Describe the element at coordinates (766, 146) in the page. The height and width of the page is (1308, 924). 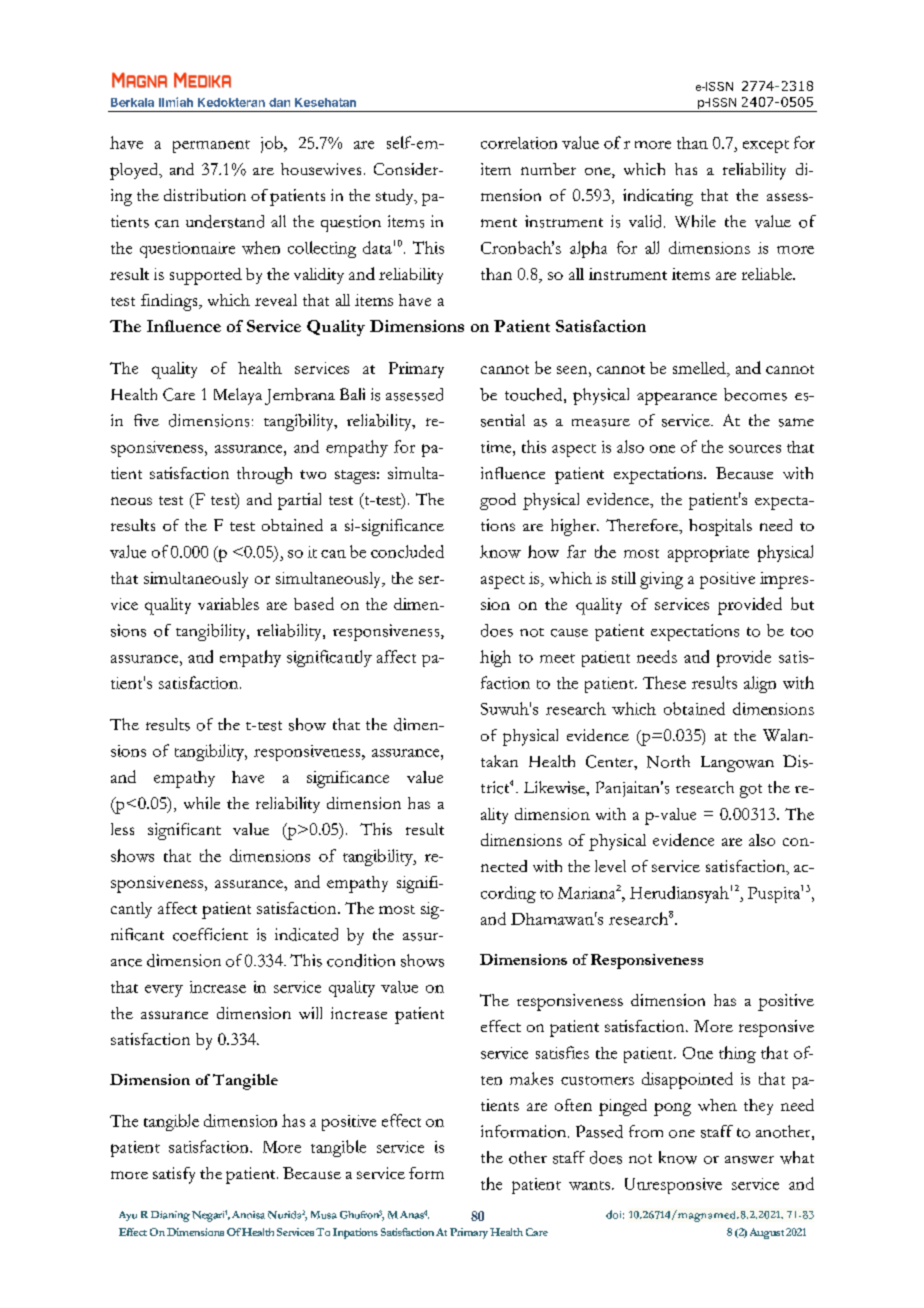
I see `except` at that location.
